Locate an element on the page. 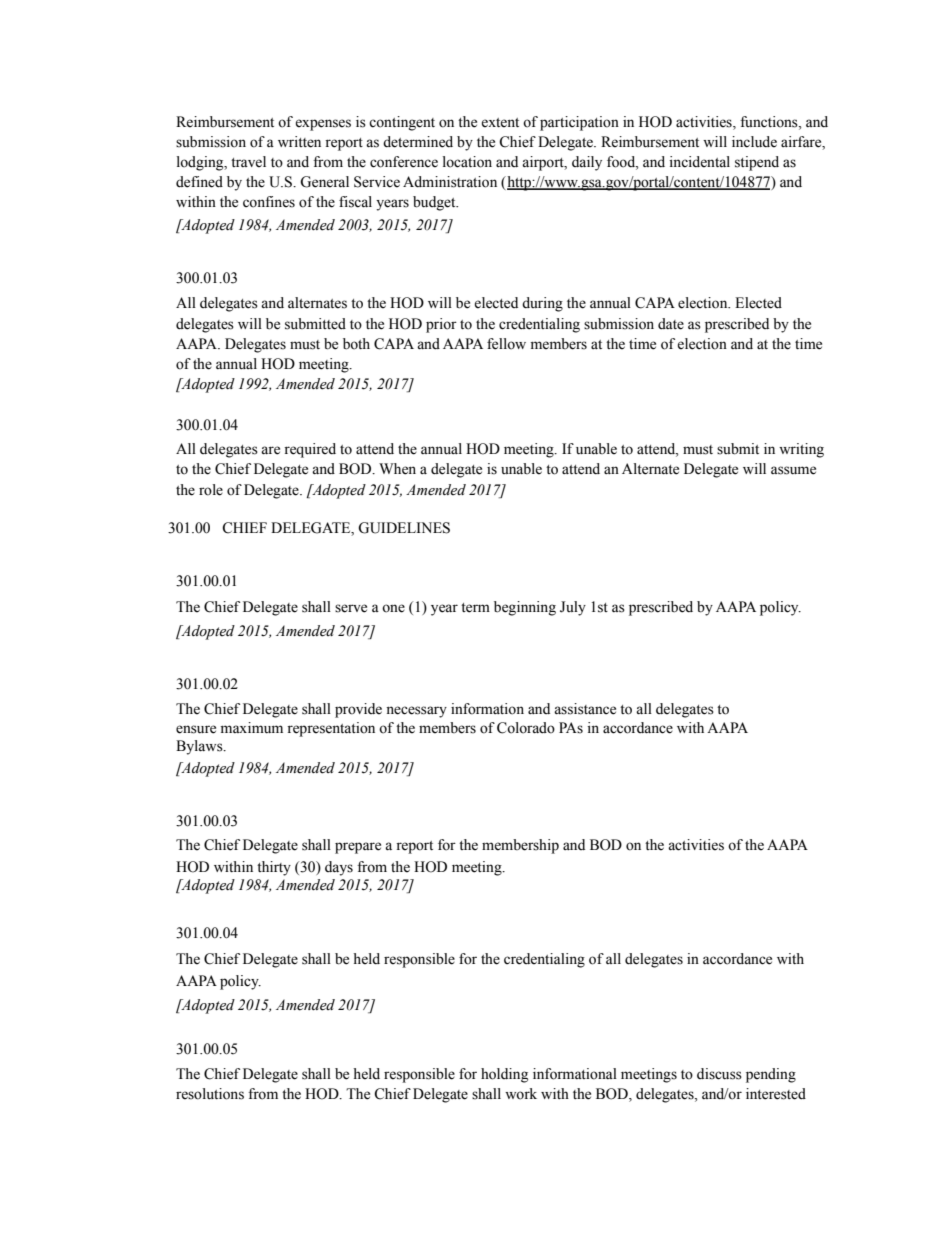  July is located at coordinates (573, 608).
